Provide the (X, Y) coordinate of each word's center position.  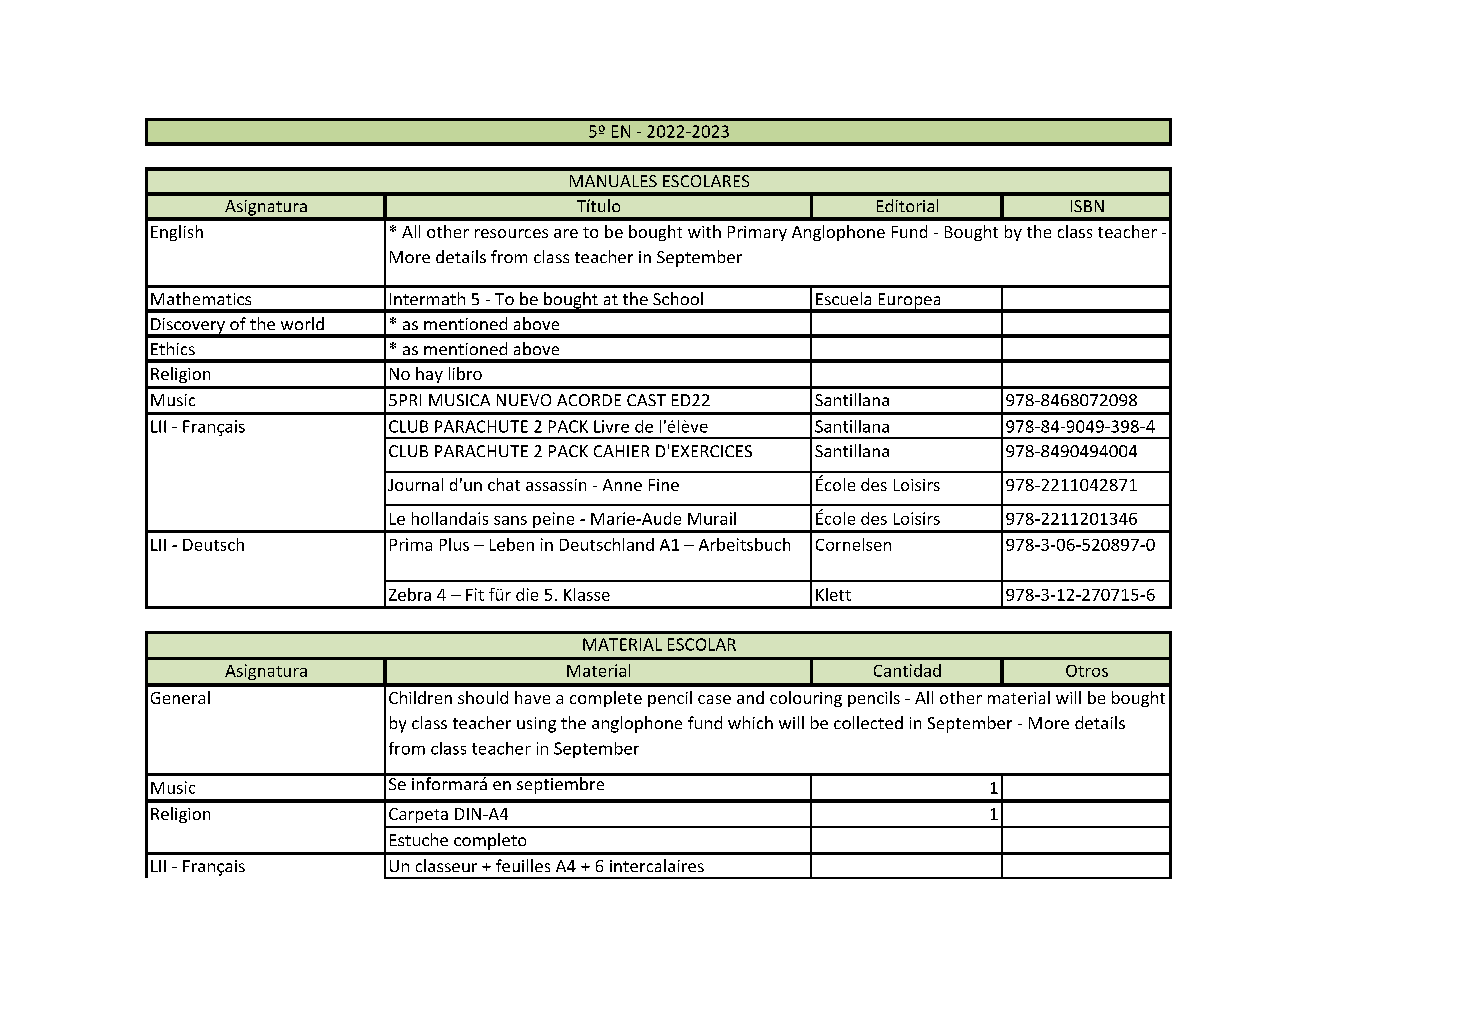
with (704, 231)
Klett (833, 594)
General (180, 697)
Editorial (907, 205)
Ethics (173, 348)
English (177, 233)
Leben (512, 544)
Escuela (843, 298)
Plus (454, 544)
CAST (646, 400)
